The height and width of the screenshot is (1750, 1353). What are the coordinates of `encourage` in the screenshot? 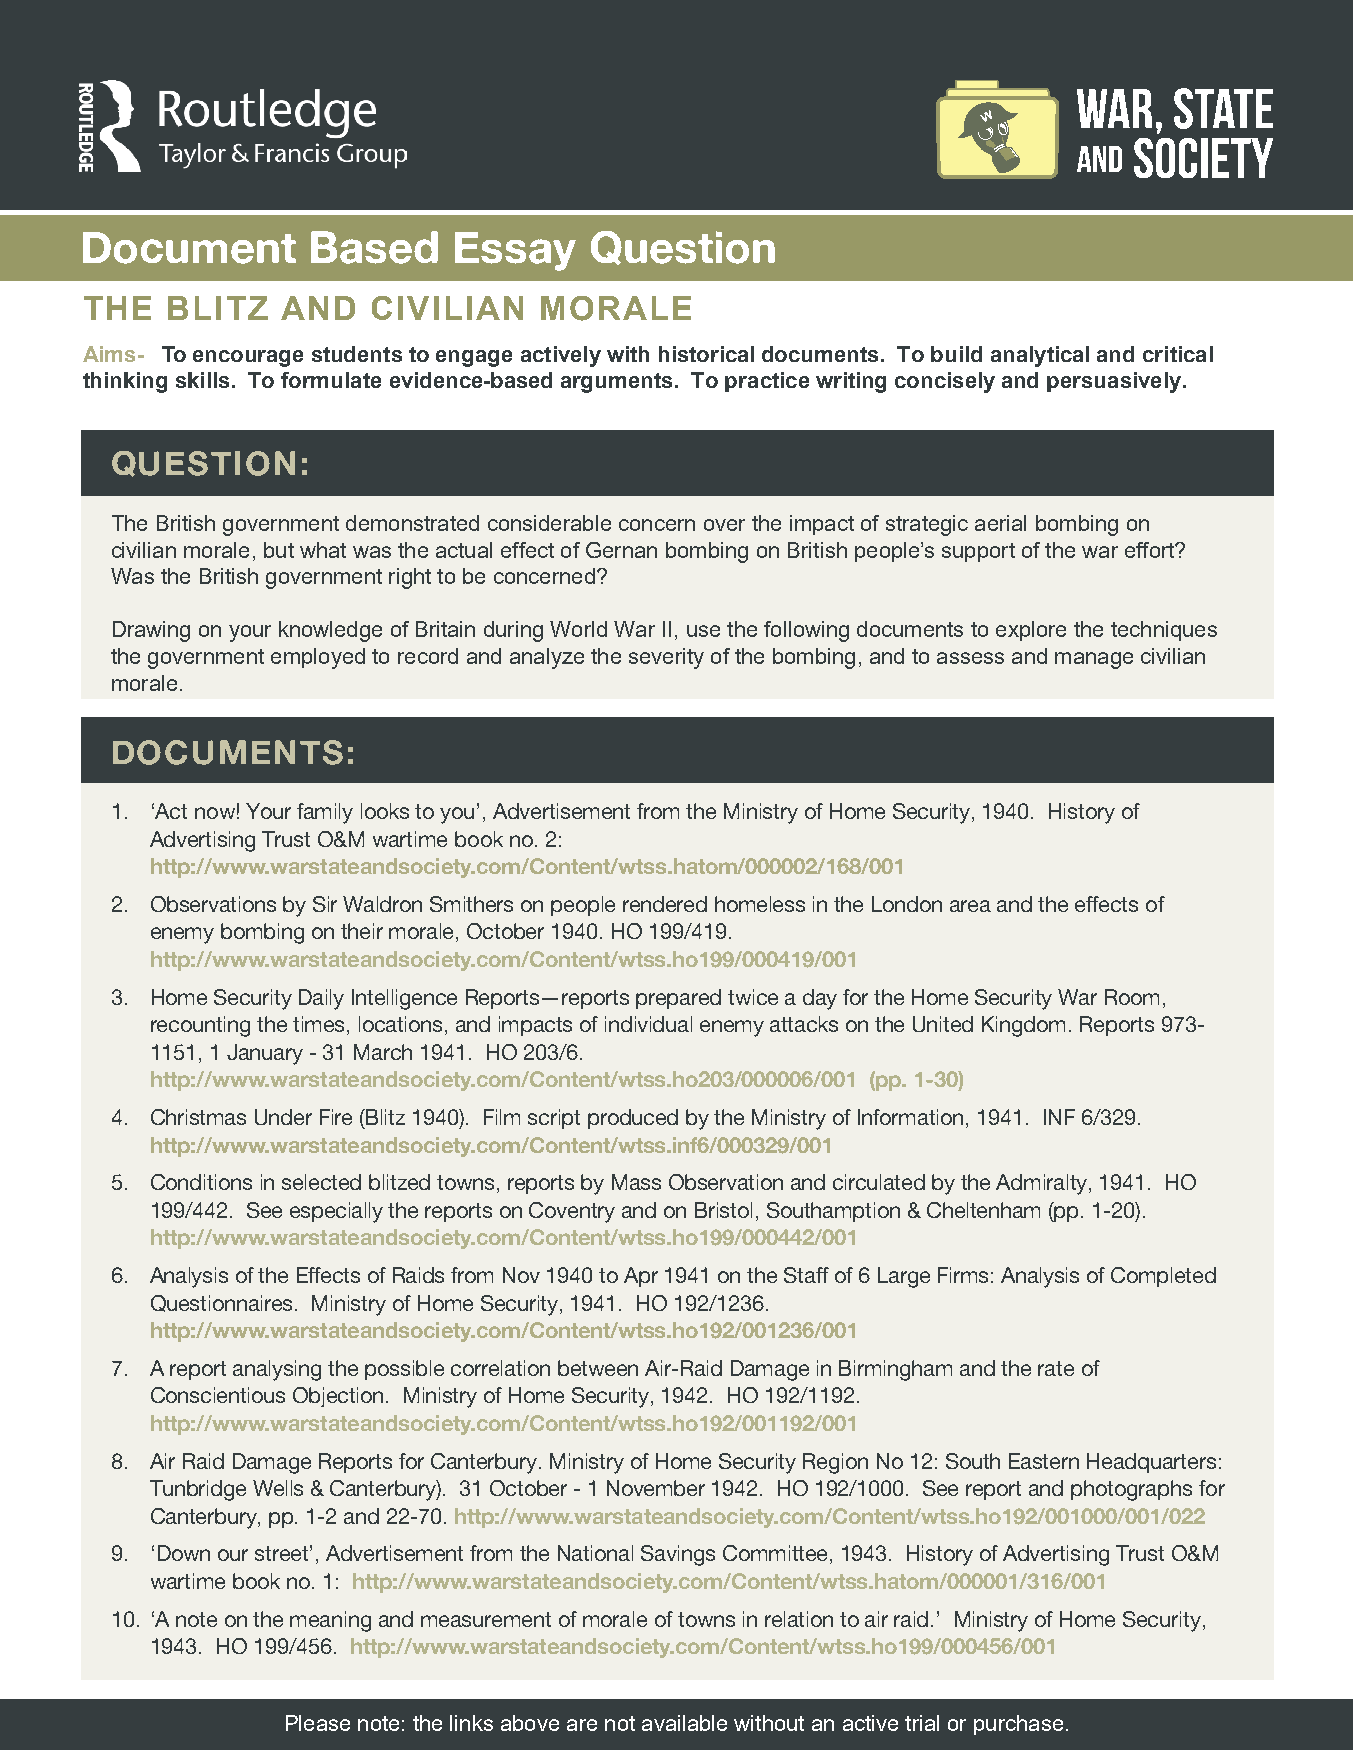 It's located at (248, 358).
